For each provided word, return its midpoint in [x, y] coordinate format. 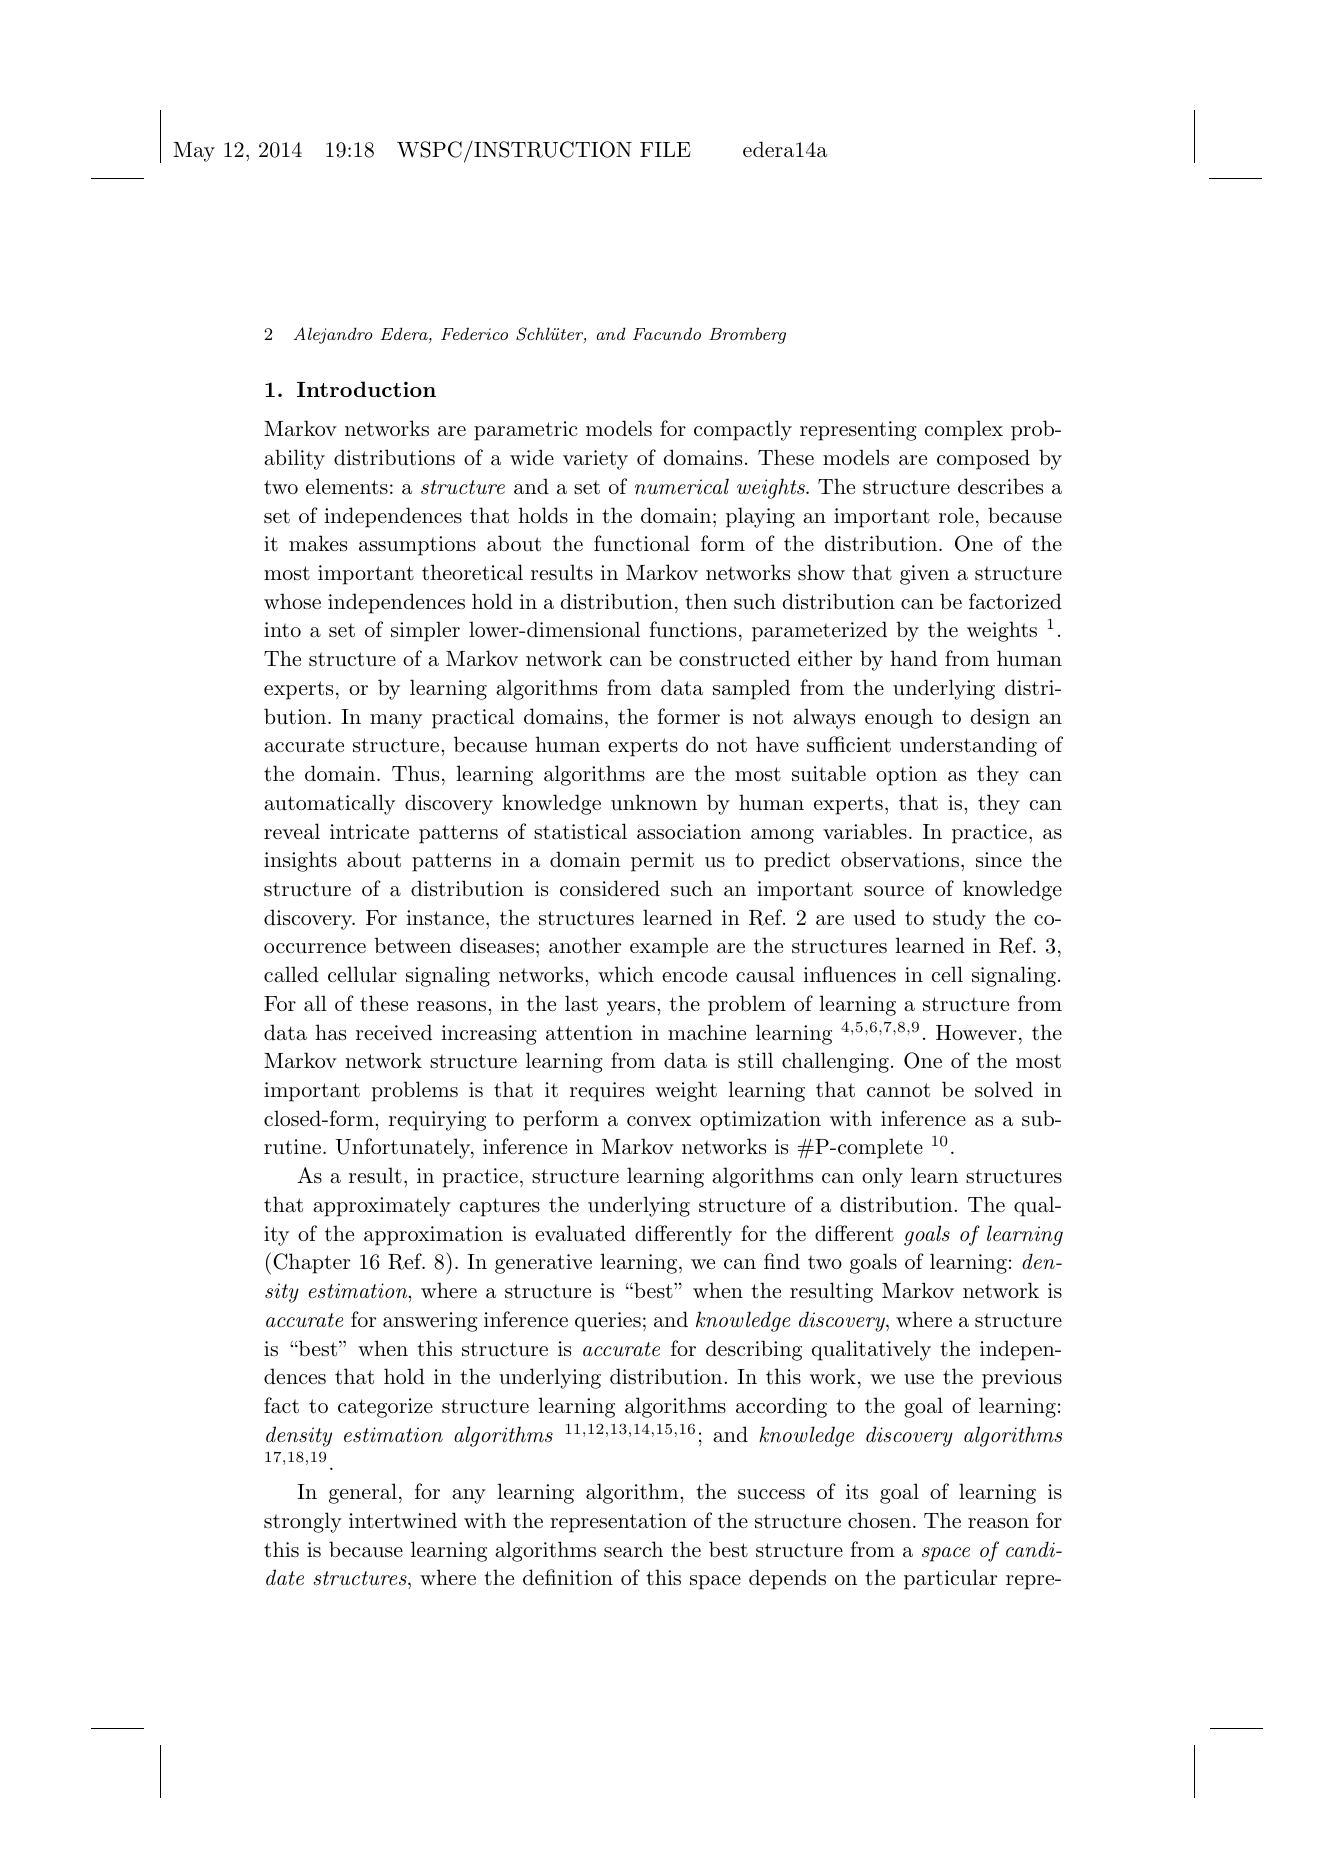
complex [964, 430]
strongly [303, 1522]
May [194, 152]
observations [900, 859]
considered [610, 888]
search [633, 1549]
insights [300, 861]
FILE [665, 149]
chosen [879, 1520]
